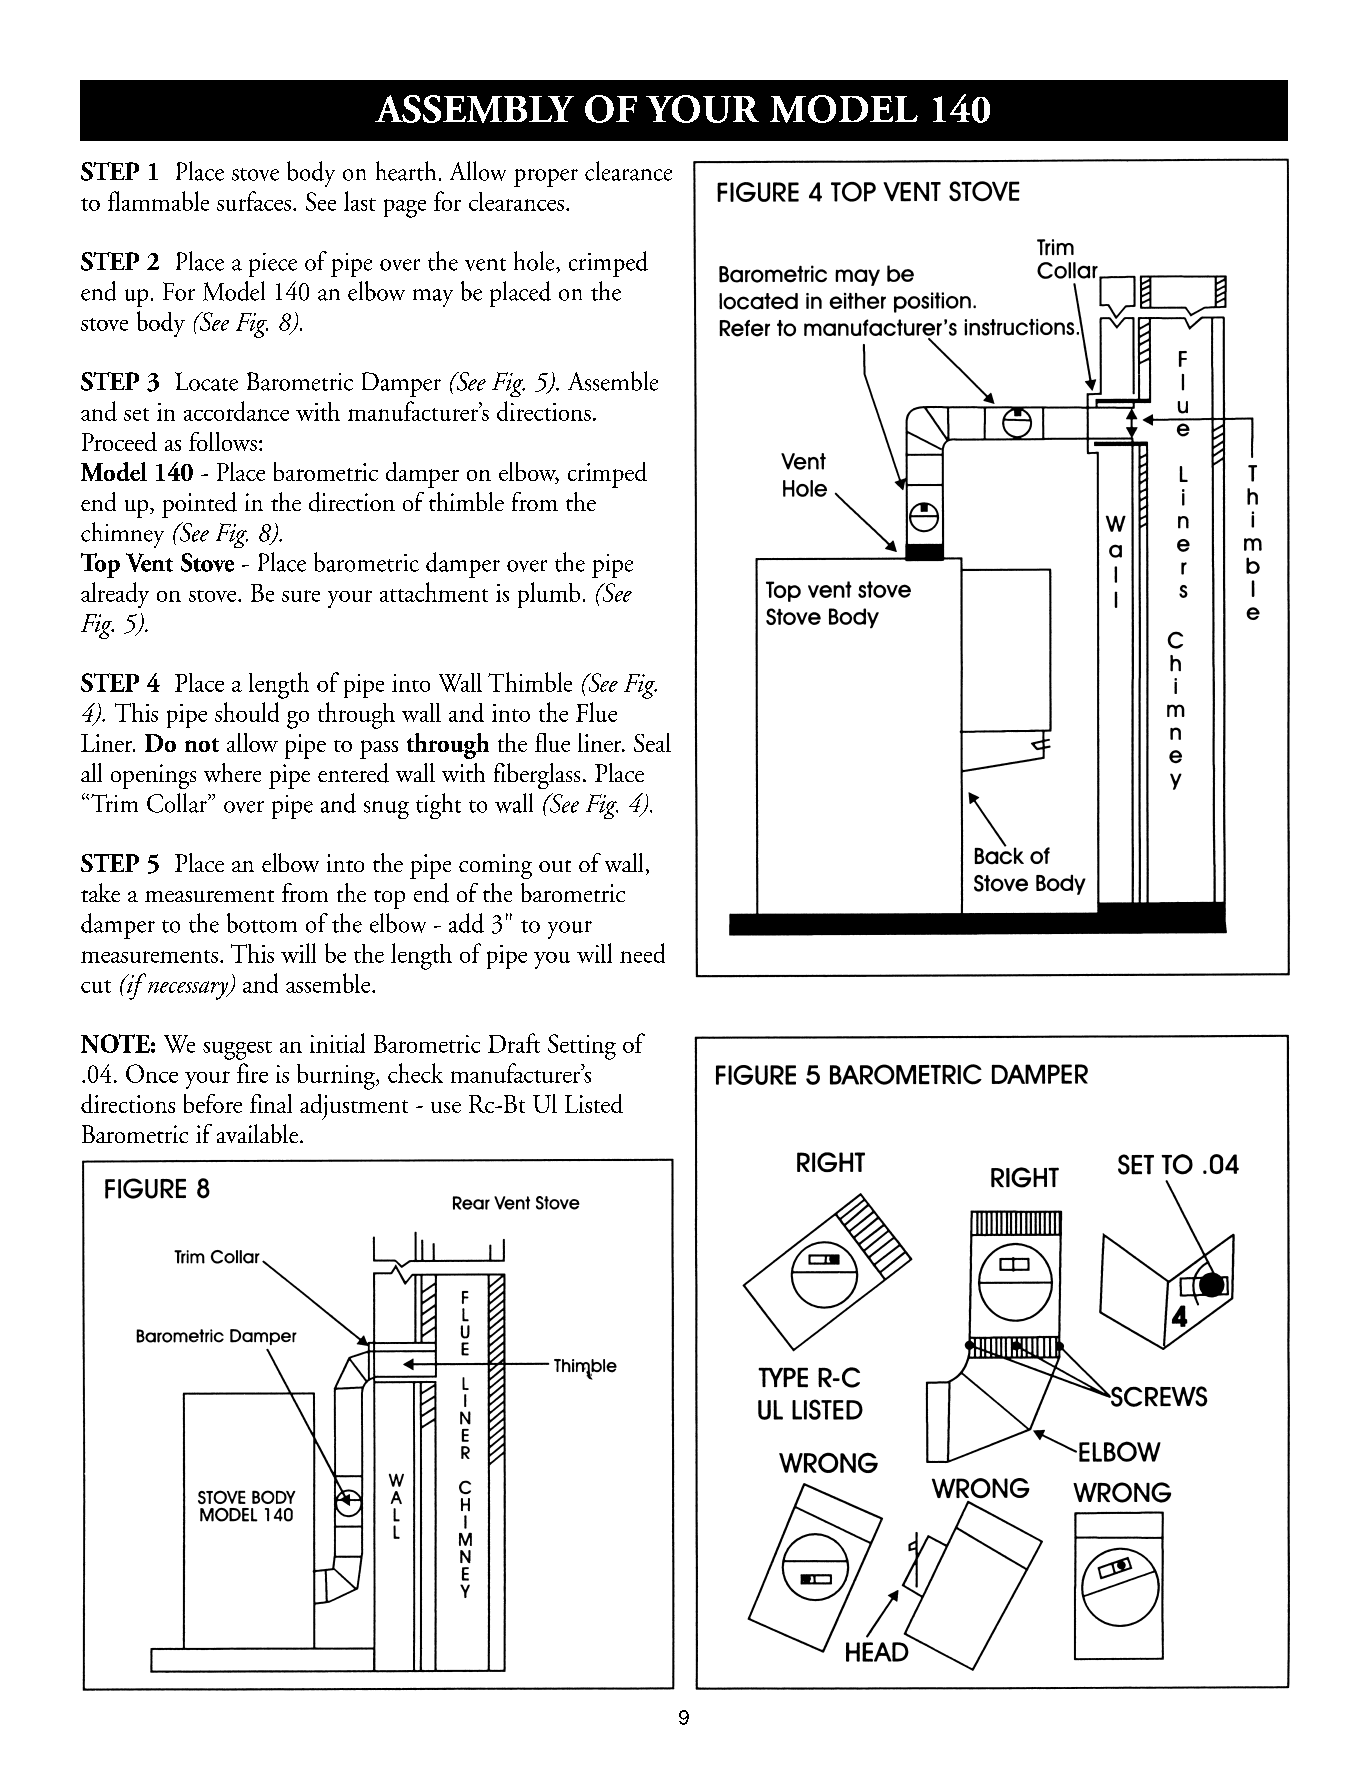  I want to click on Proceed, so click(119, 441).
